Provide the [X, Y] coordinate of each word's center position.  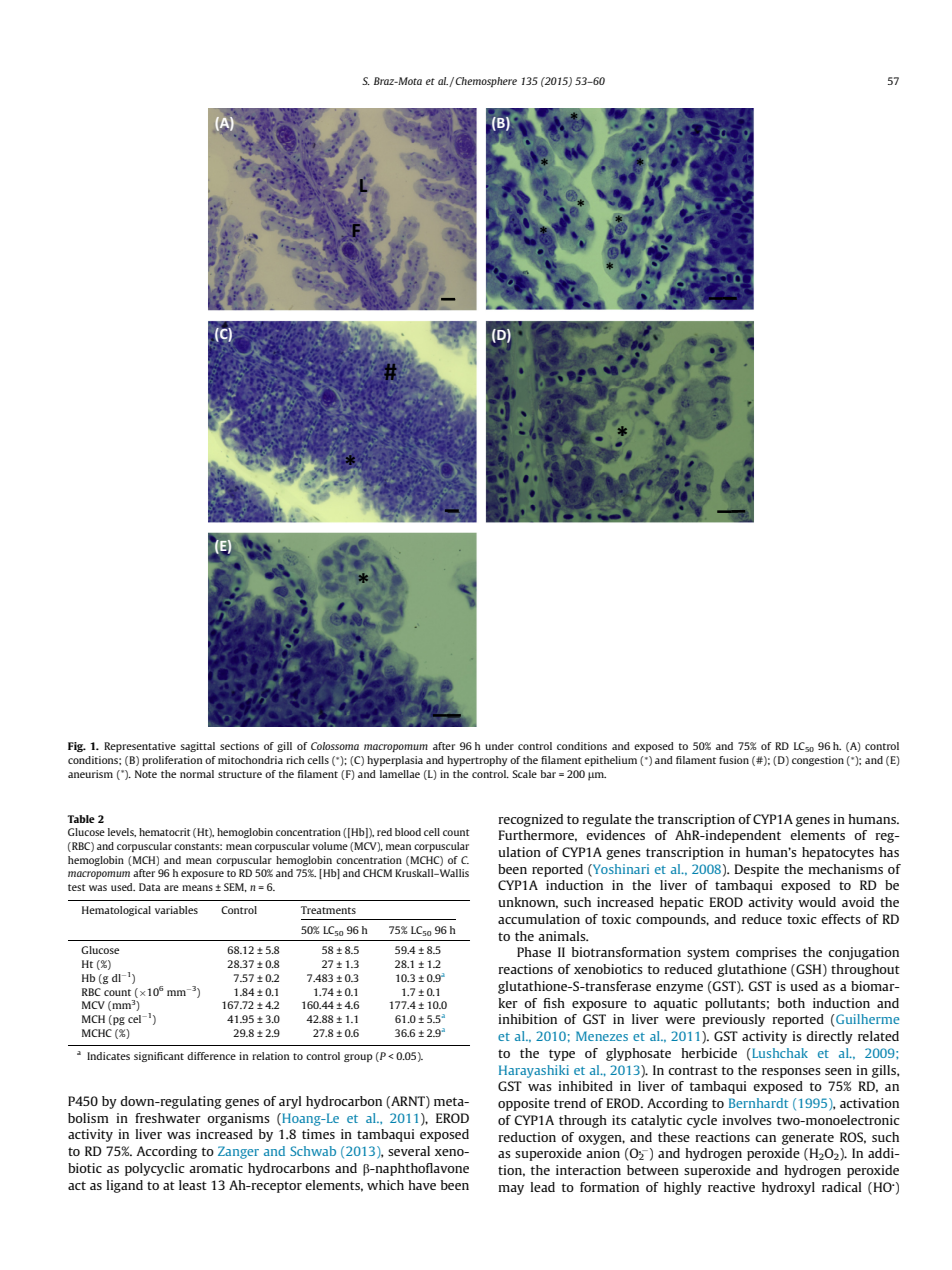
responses [791, 1073]
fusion [734, 760]
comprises [766, 953]
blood [408, 832]
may [511, 1190]
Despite [756, 870]
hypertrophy [477, 761]
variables [176, 910]
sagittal [197, 747]
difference [211, 1056]
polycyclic [155, 1169]
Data [149, 887]
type [562, 1055]
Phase [534, 952]
